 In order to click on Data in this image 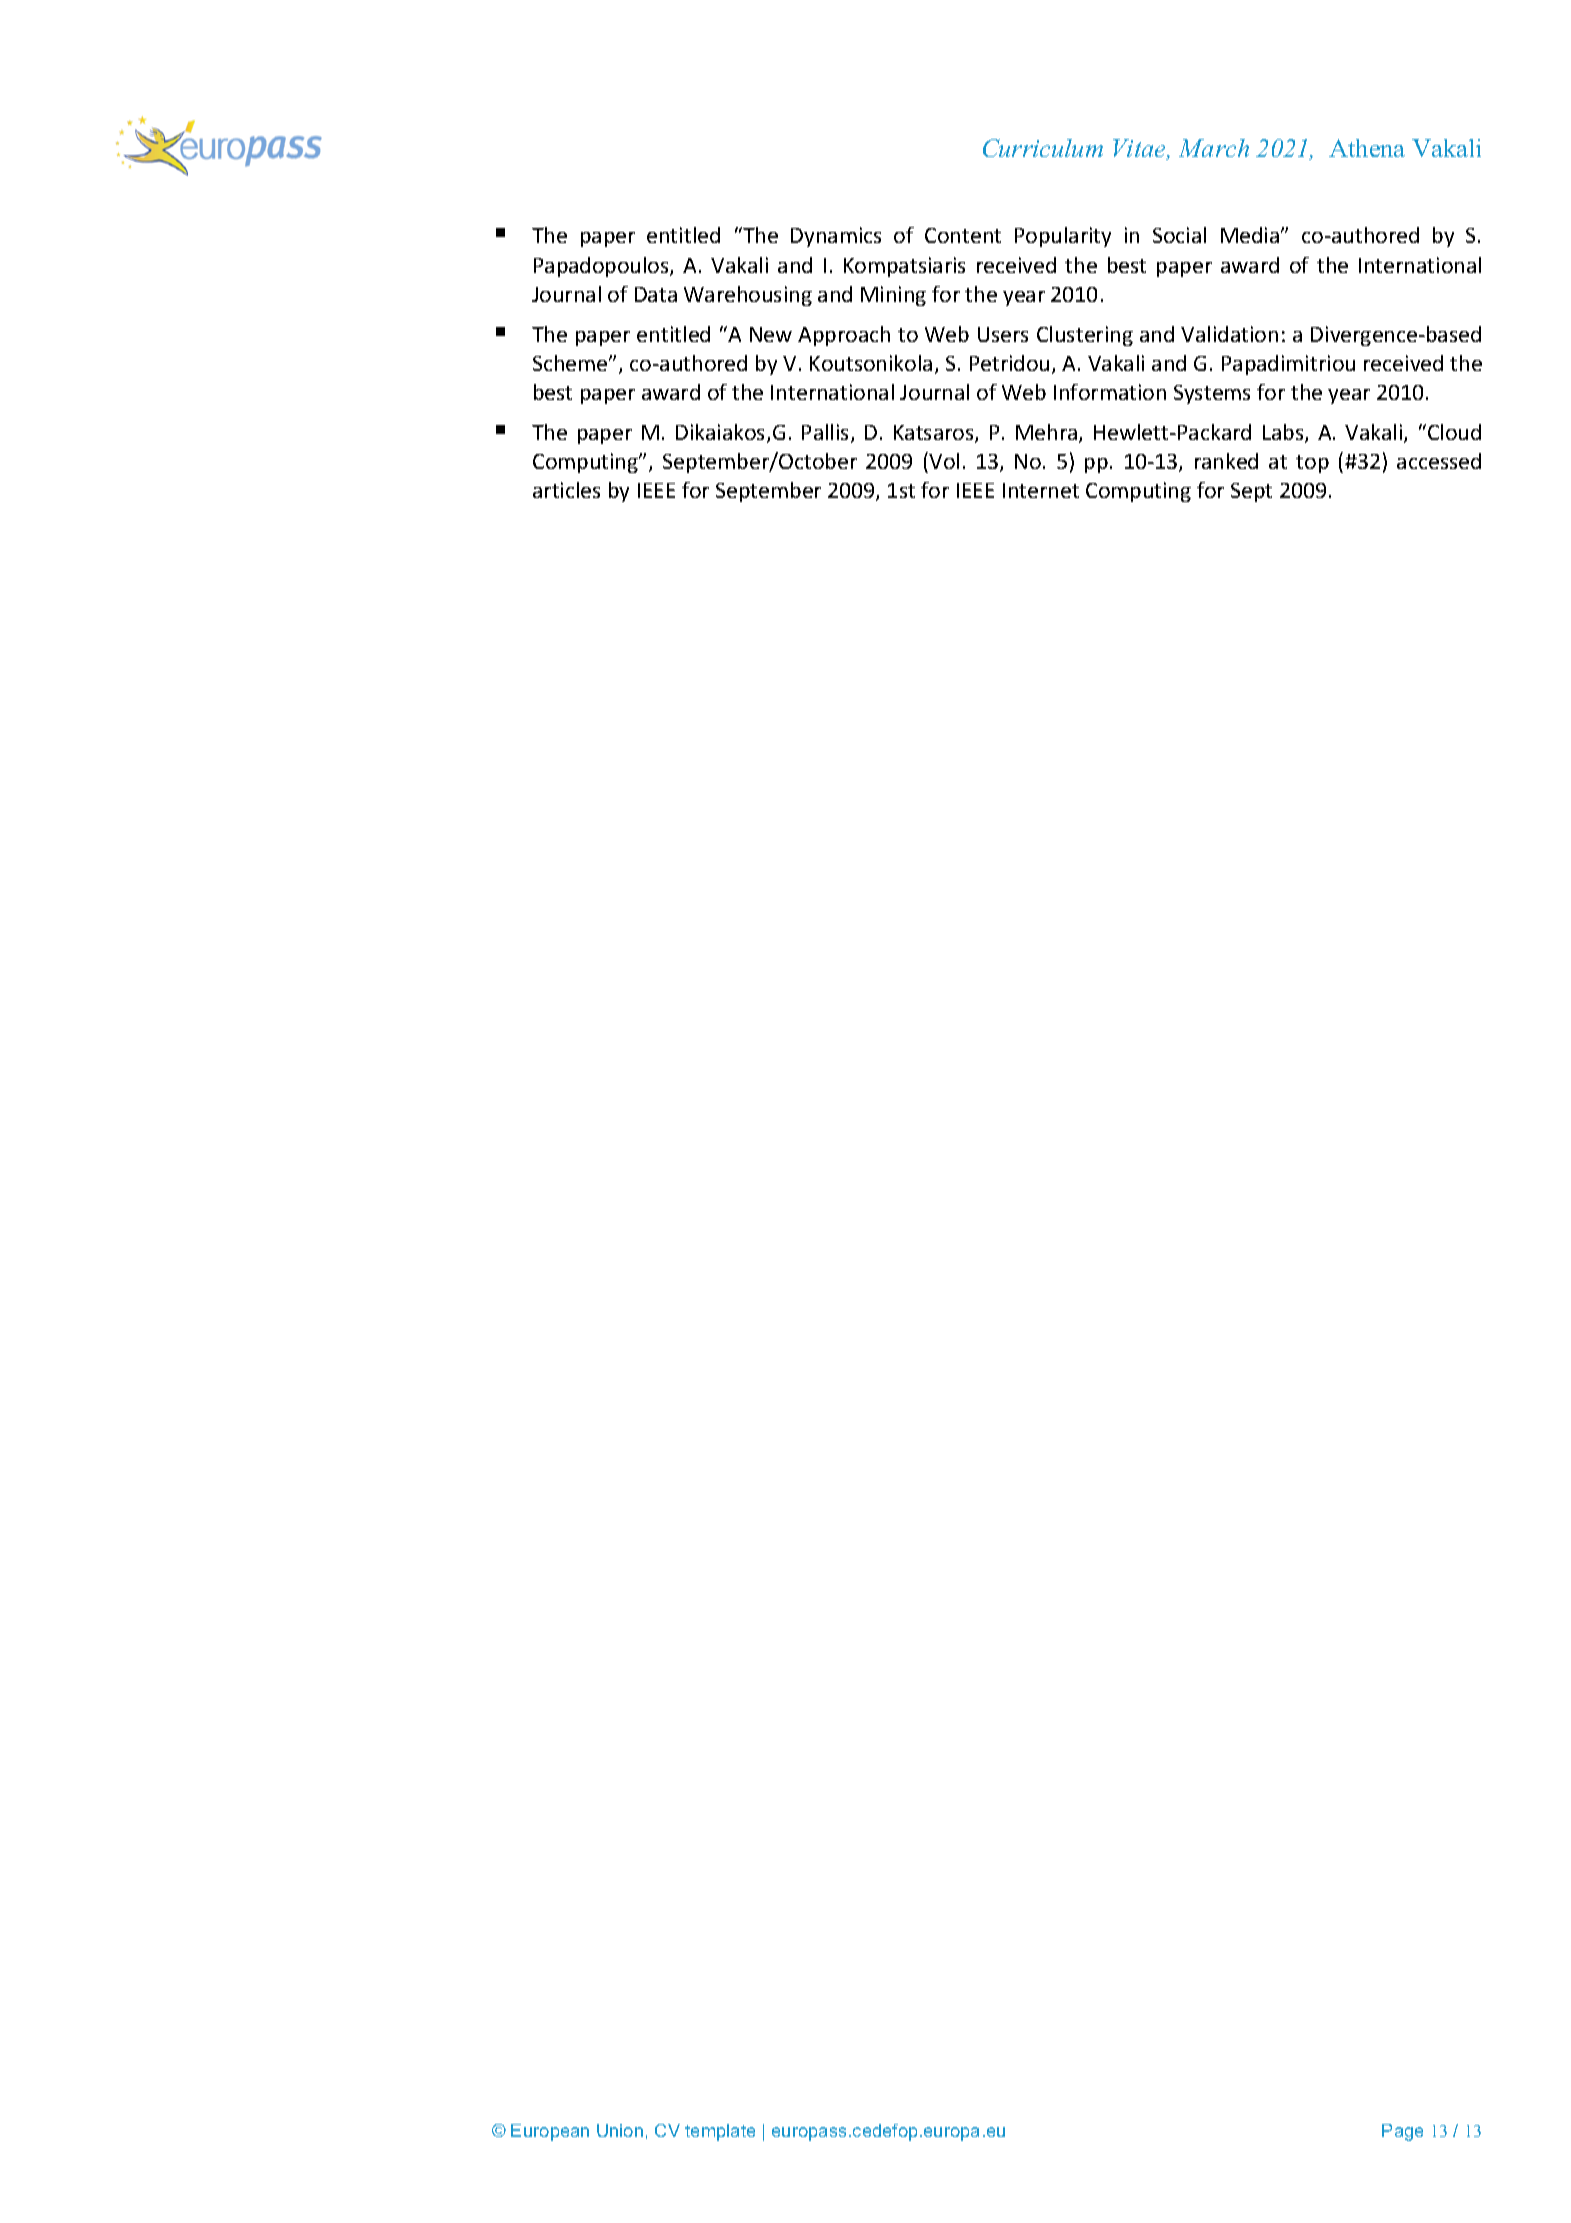, I will do `click(656, 294)`.
